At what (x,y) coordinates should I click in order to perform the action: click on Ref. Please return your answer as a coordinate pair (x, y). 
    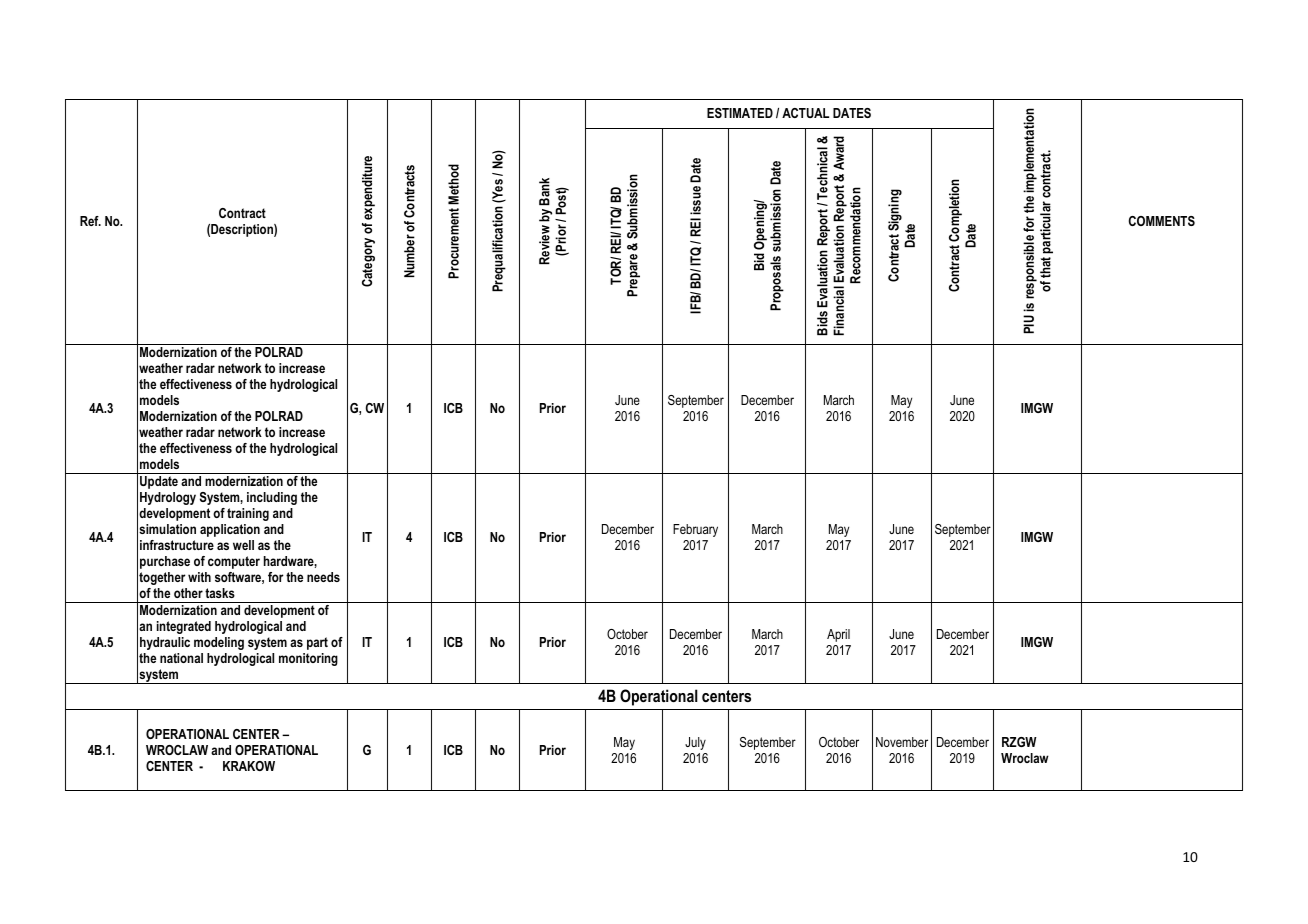
    Looking at the image, I should click on (90, 221).
